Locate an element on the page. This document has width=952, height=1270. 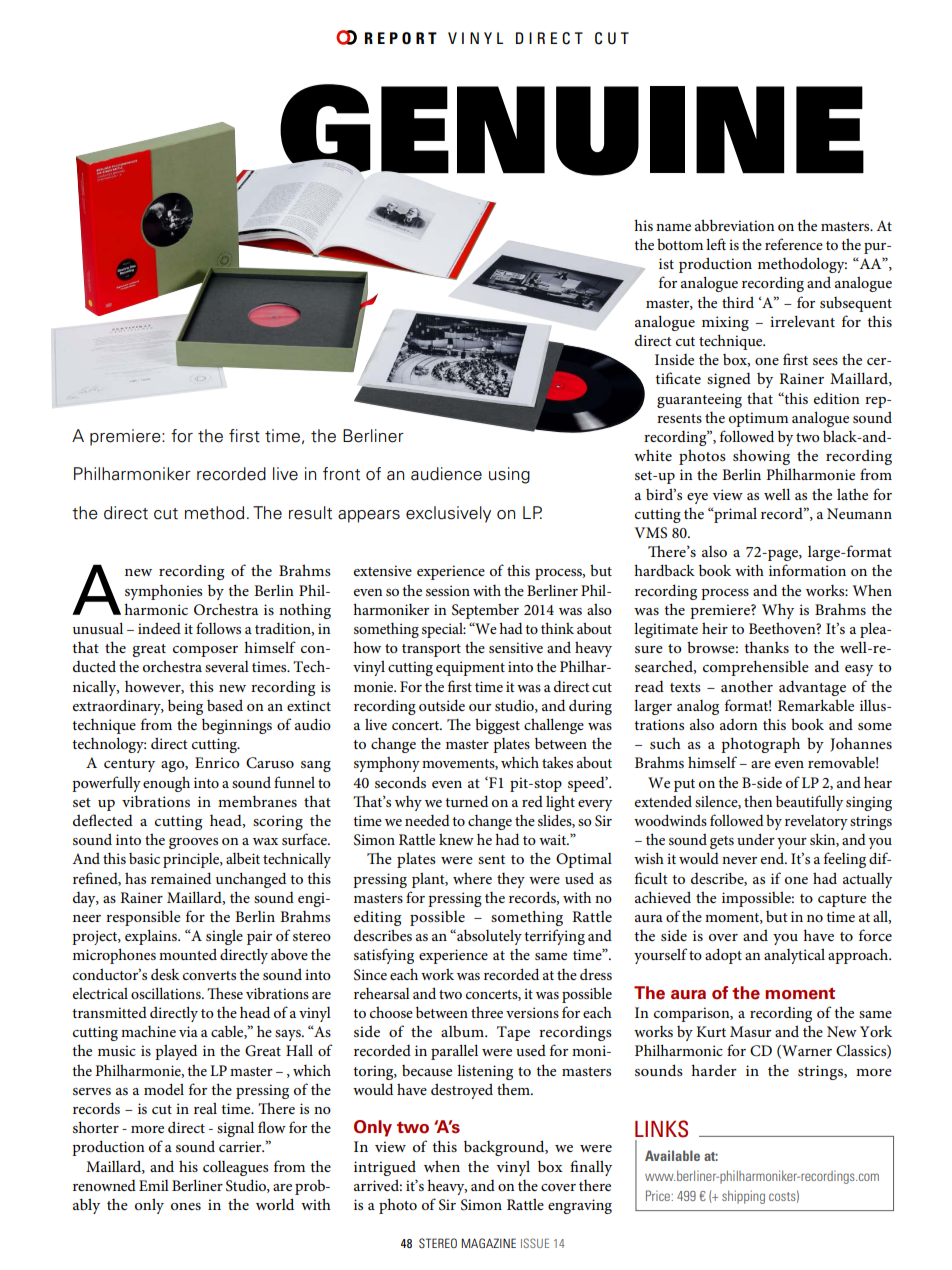
GENUINE is located at coordinates (572, 130).
